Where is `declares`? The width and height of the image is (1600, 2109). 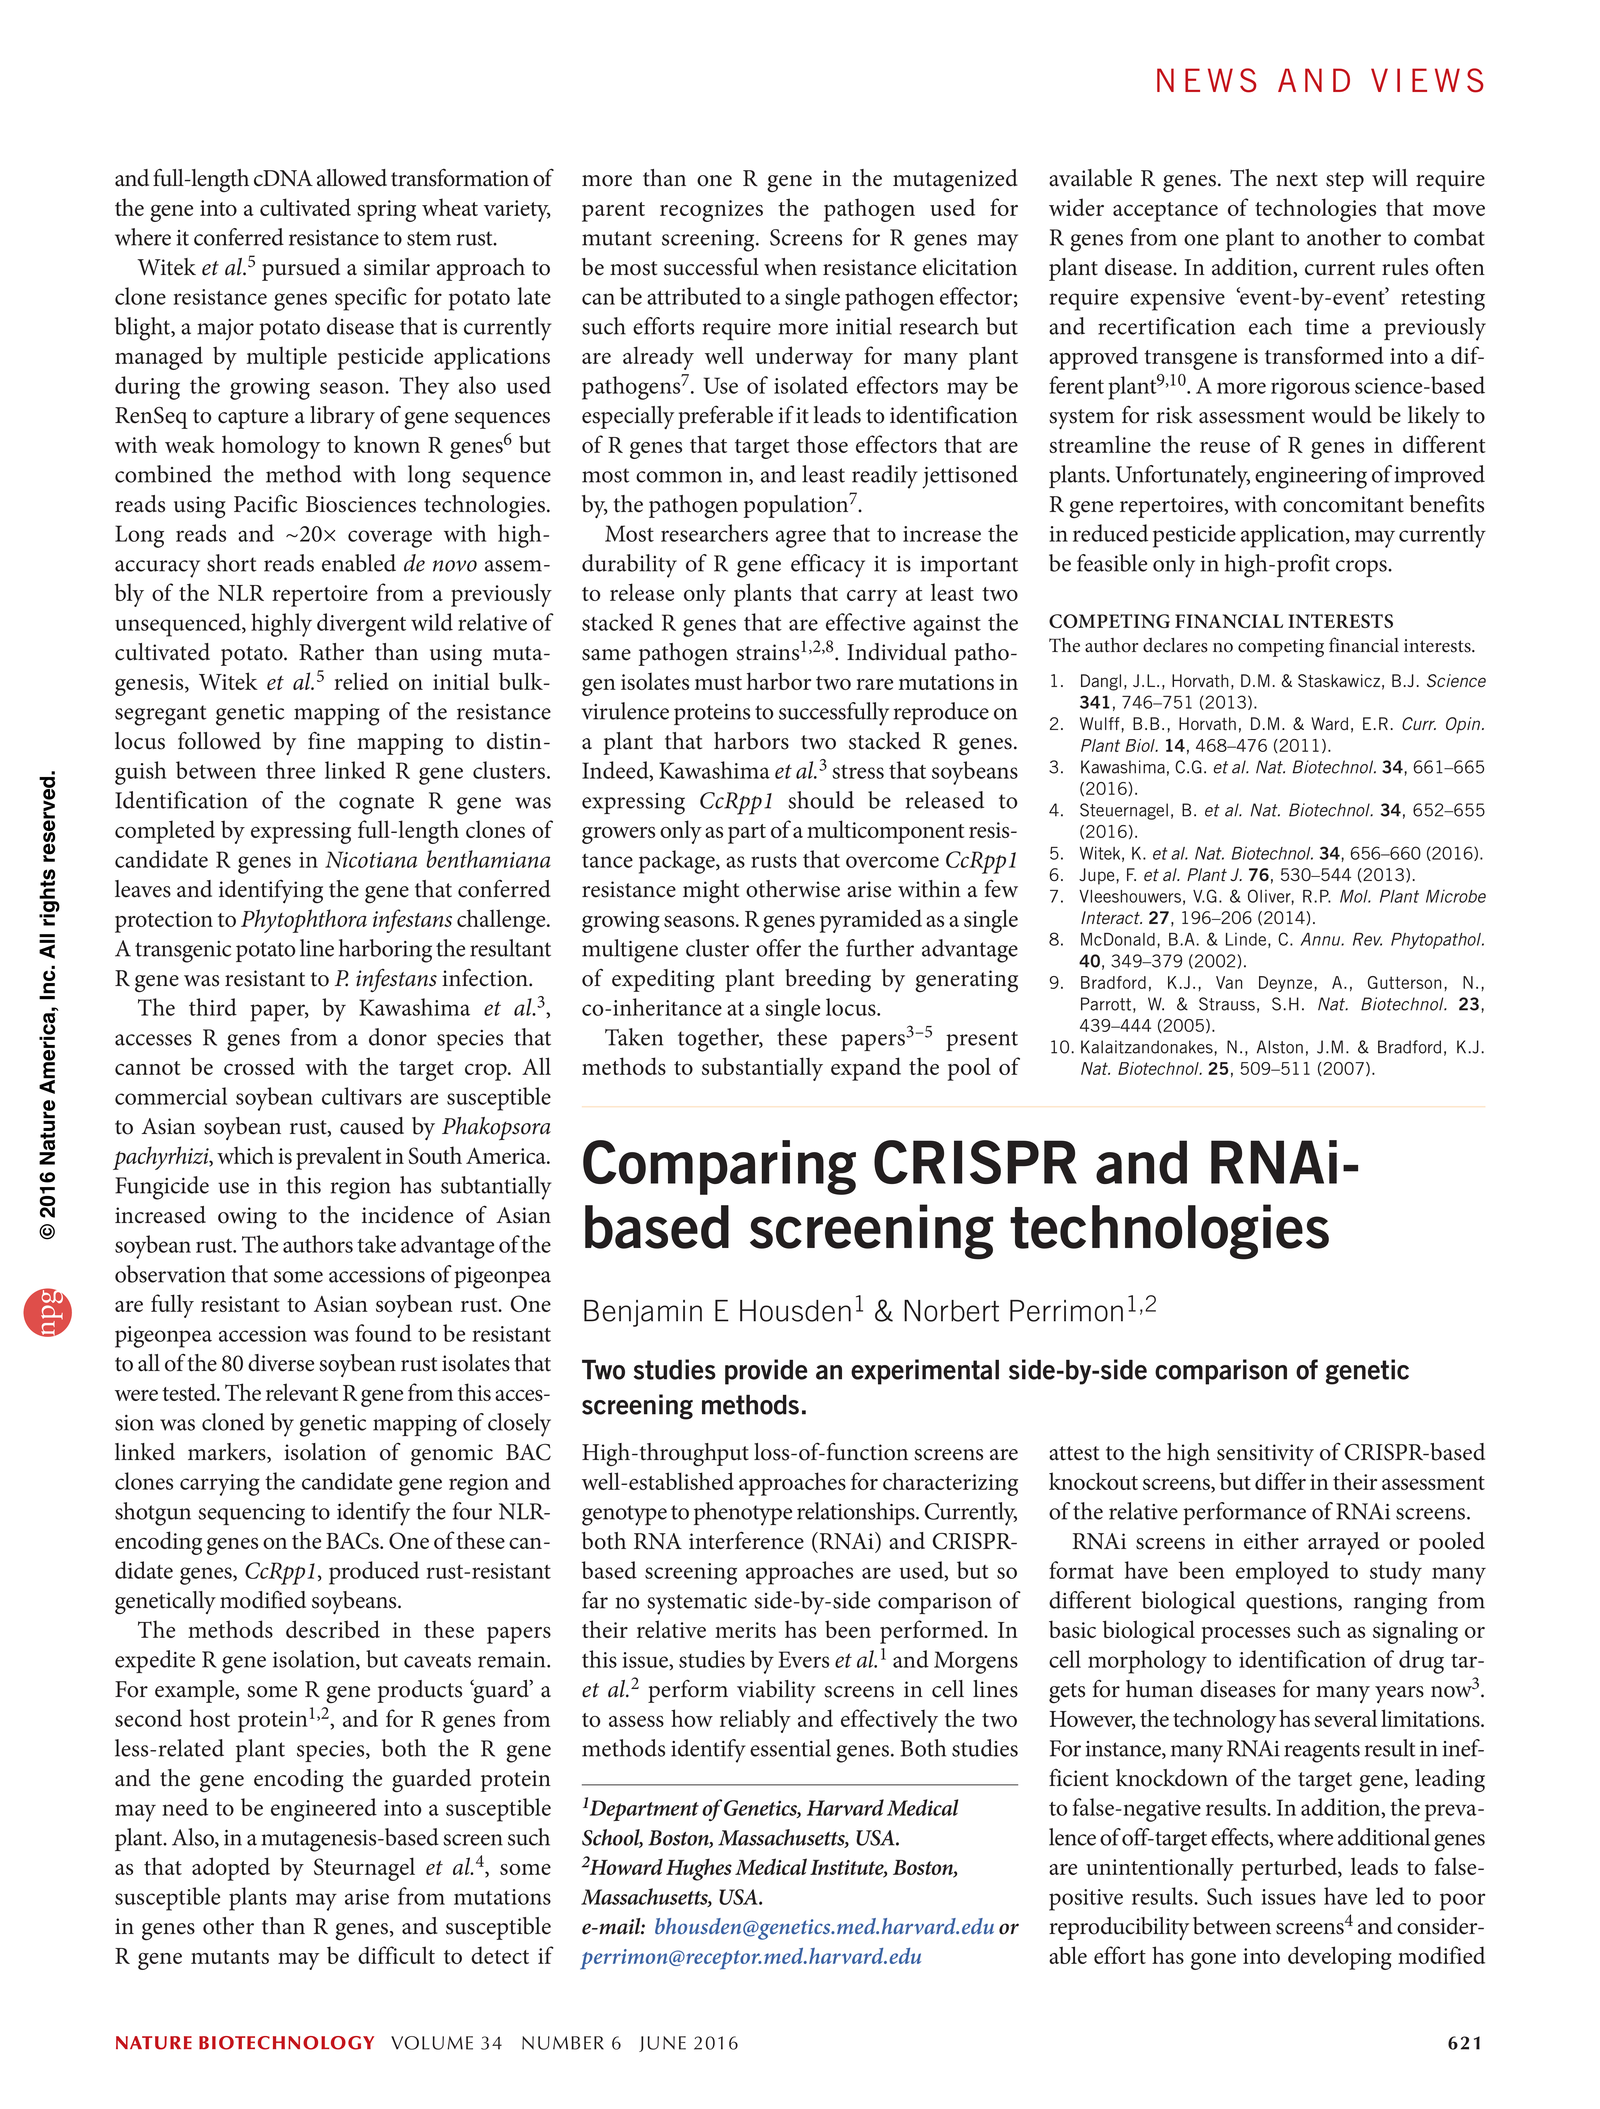 declares is located at coordinates (1175, 645).
